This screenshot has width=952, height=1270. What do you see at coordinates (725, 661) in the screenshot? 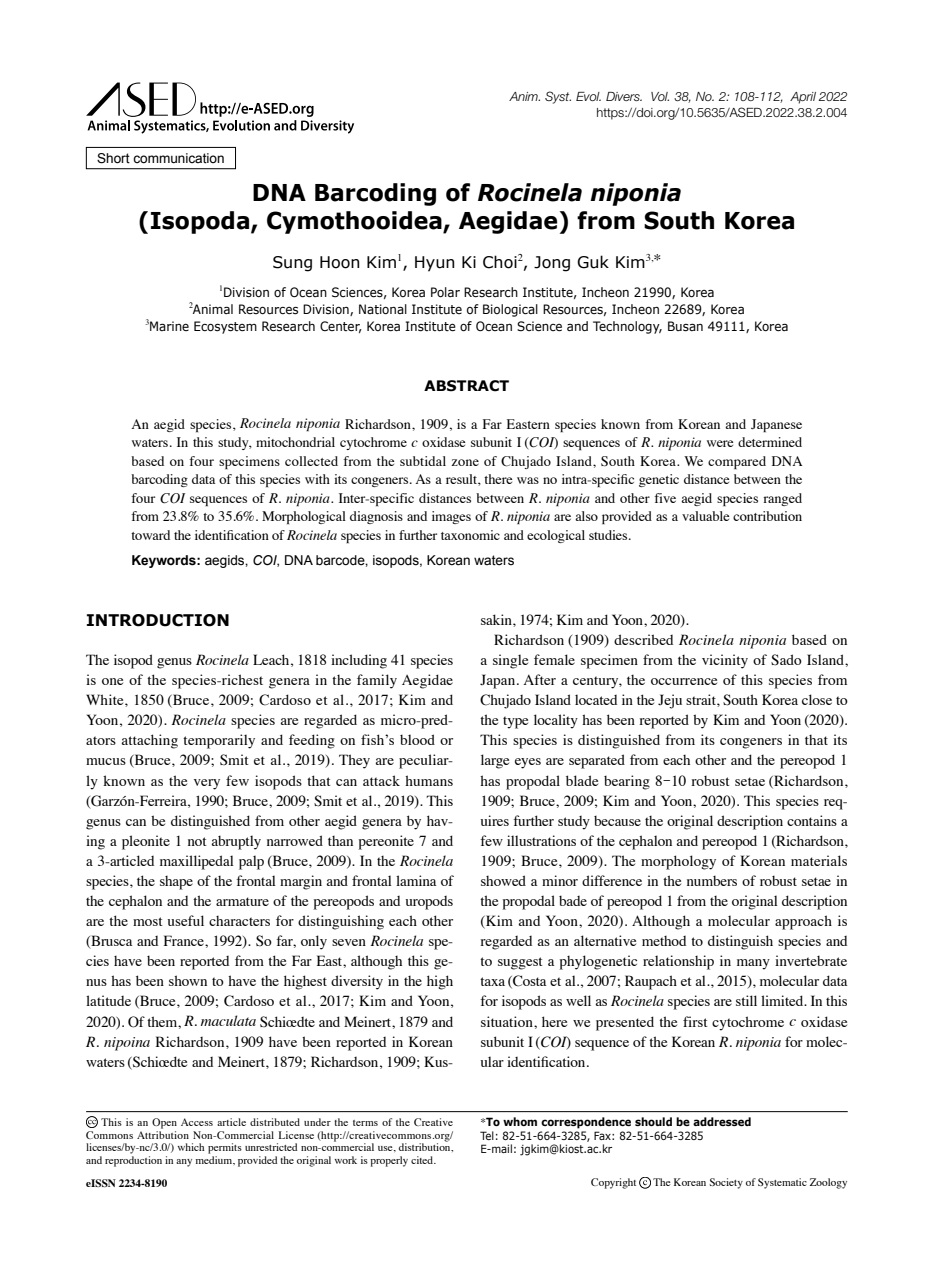
I see `vicinity` at bounding box center [725, 661].
